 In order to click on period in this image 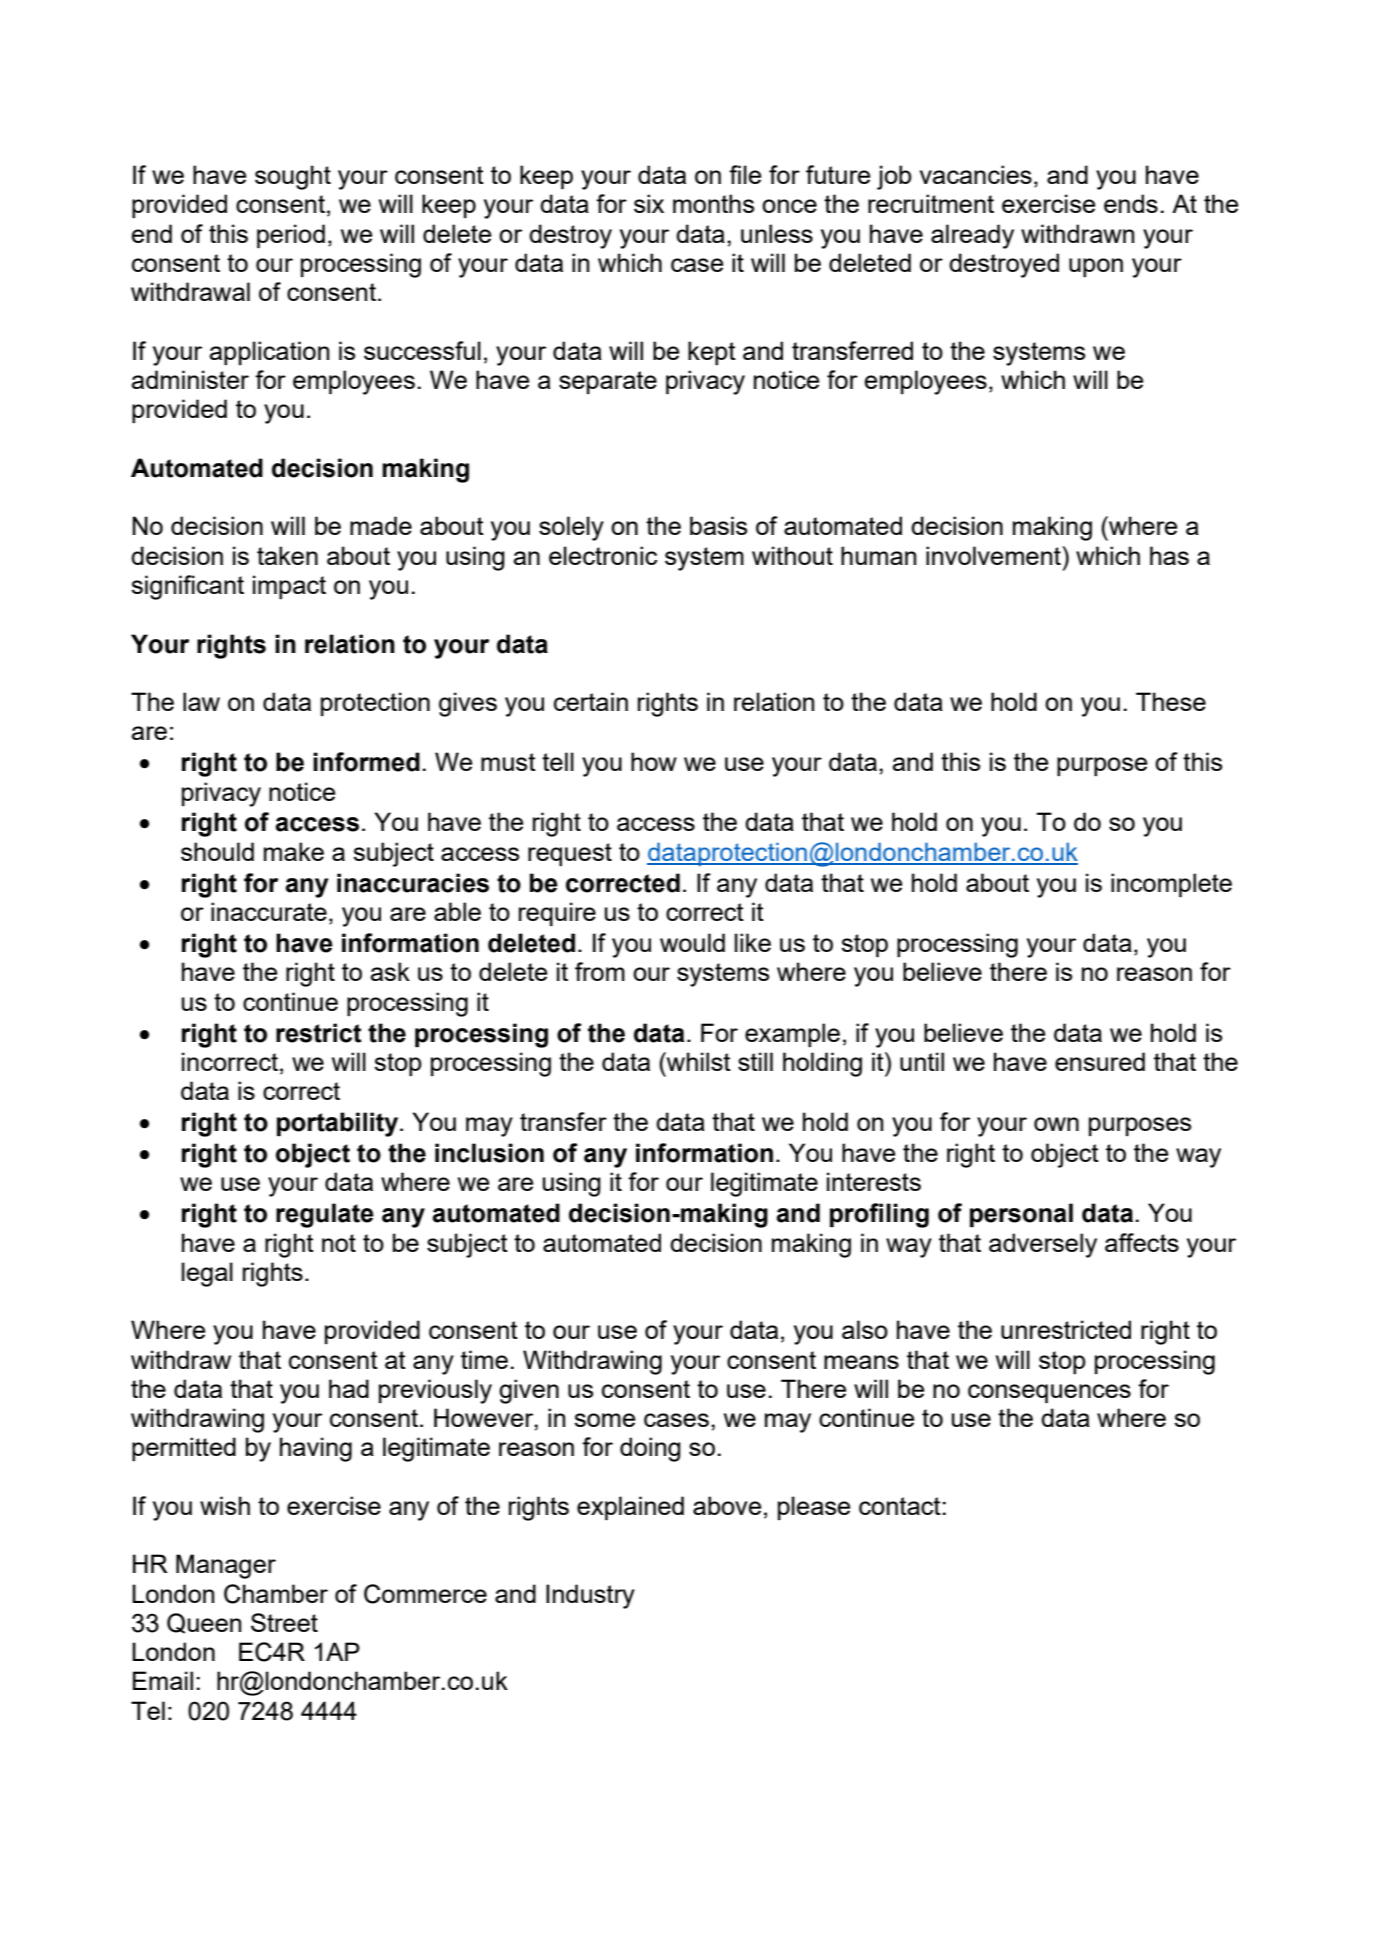, I will do `click(291, 236)`.
